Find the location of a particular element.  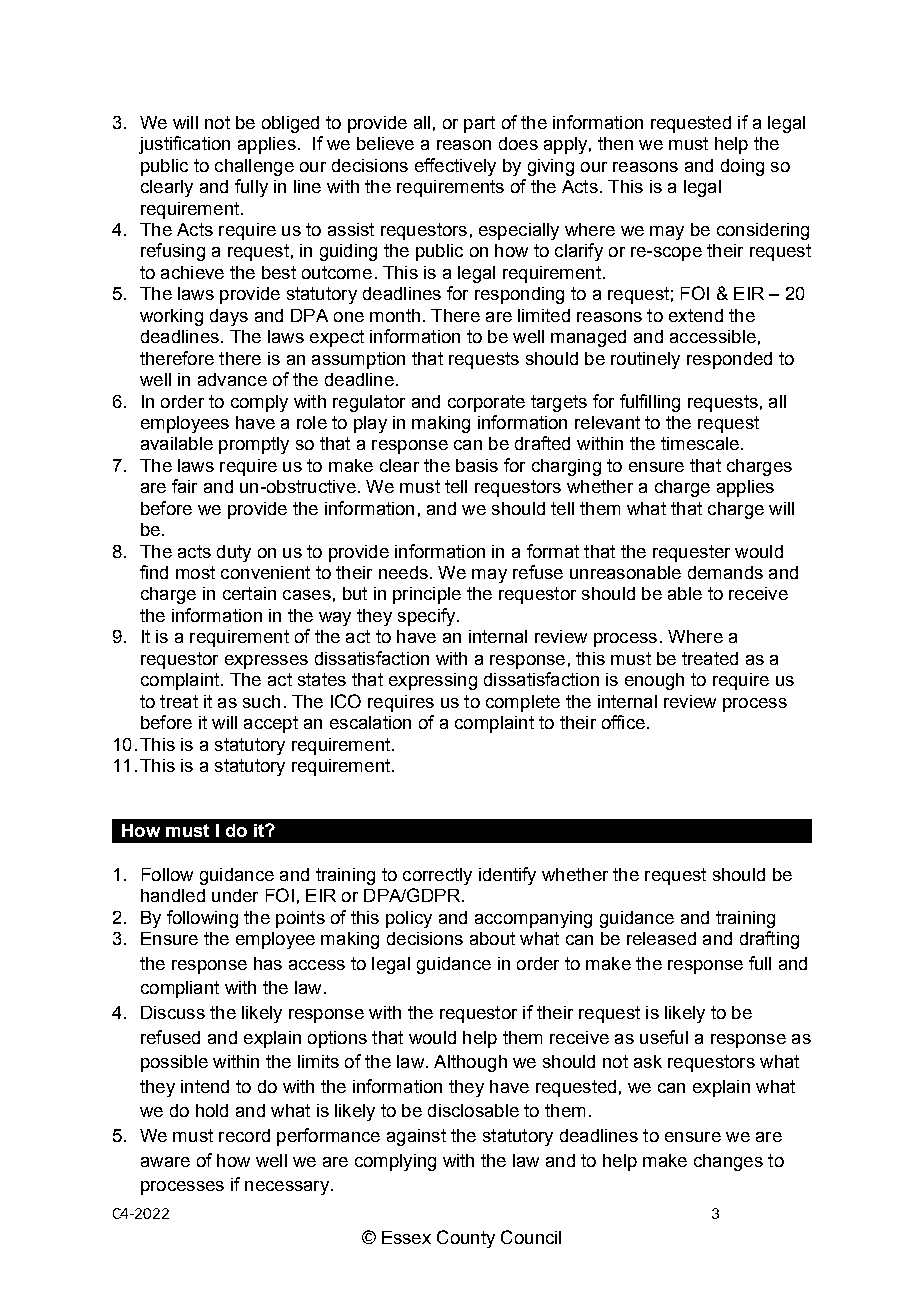

about is located at coordinates (492, 938).
